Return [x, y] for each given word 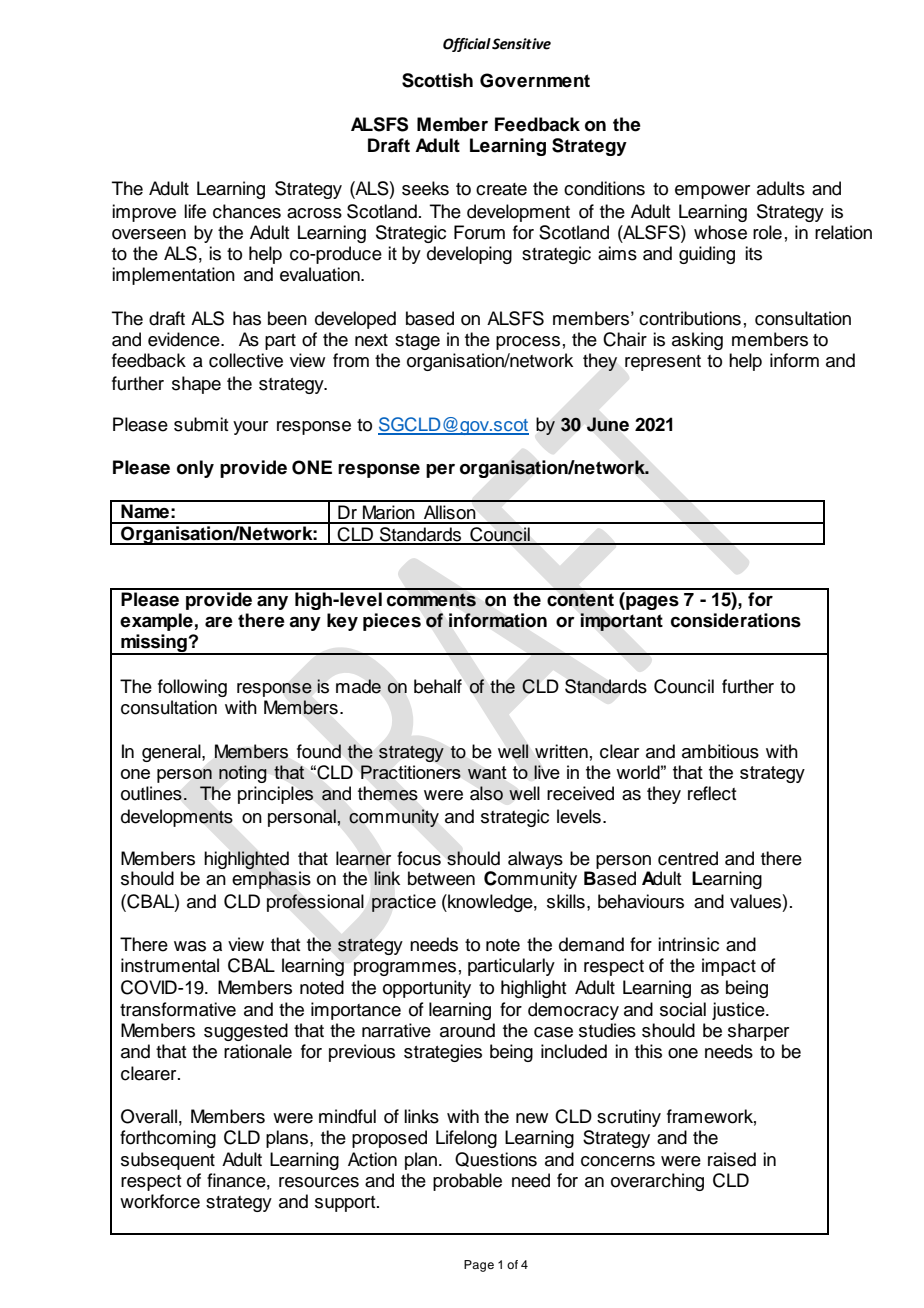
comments [431, 600]
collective [246, 360]
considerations [736, 620]
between [441, 878]
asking [697, 341]
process [528, 343]
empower [712, 192]
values [755, 901]
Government [535, 80]
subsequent [168, 1161]
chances [247, 211]
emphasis [271, 879]
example [156, 622]
